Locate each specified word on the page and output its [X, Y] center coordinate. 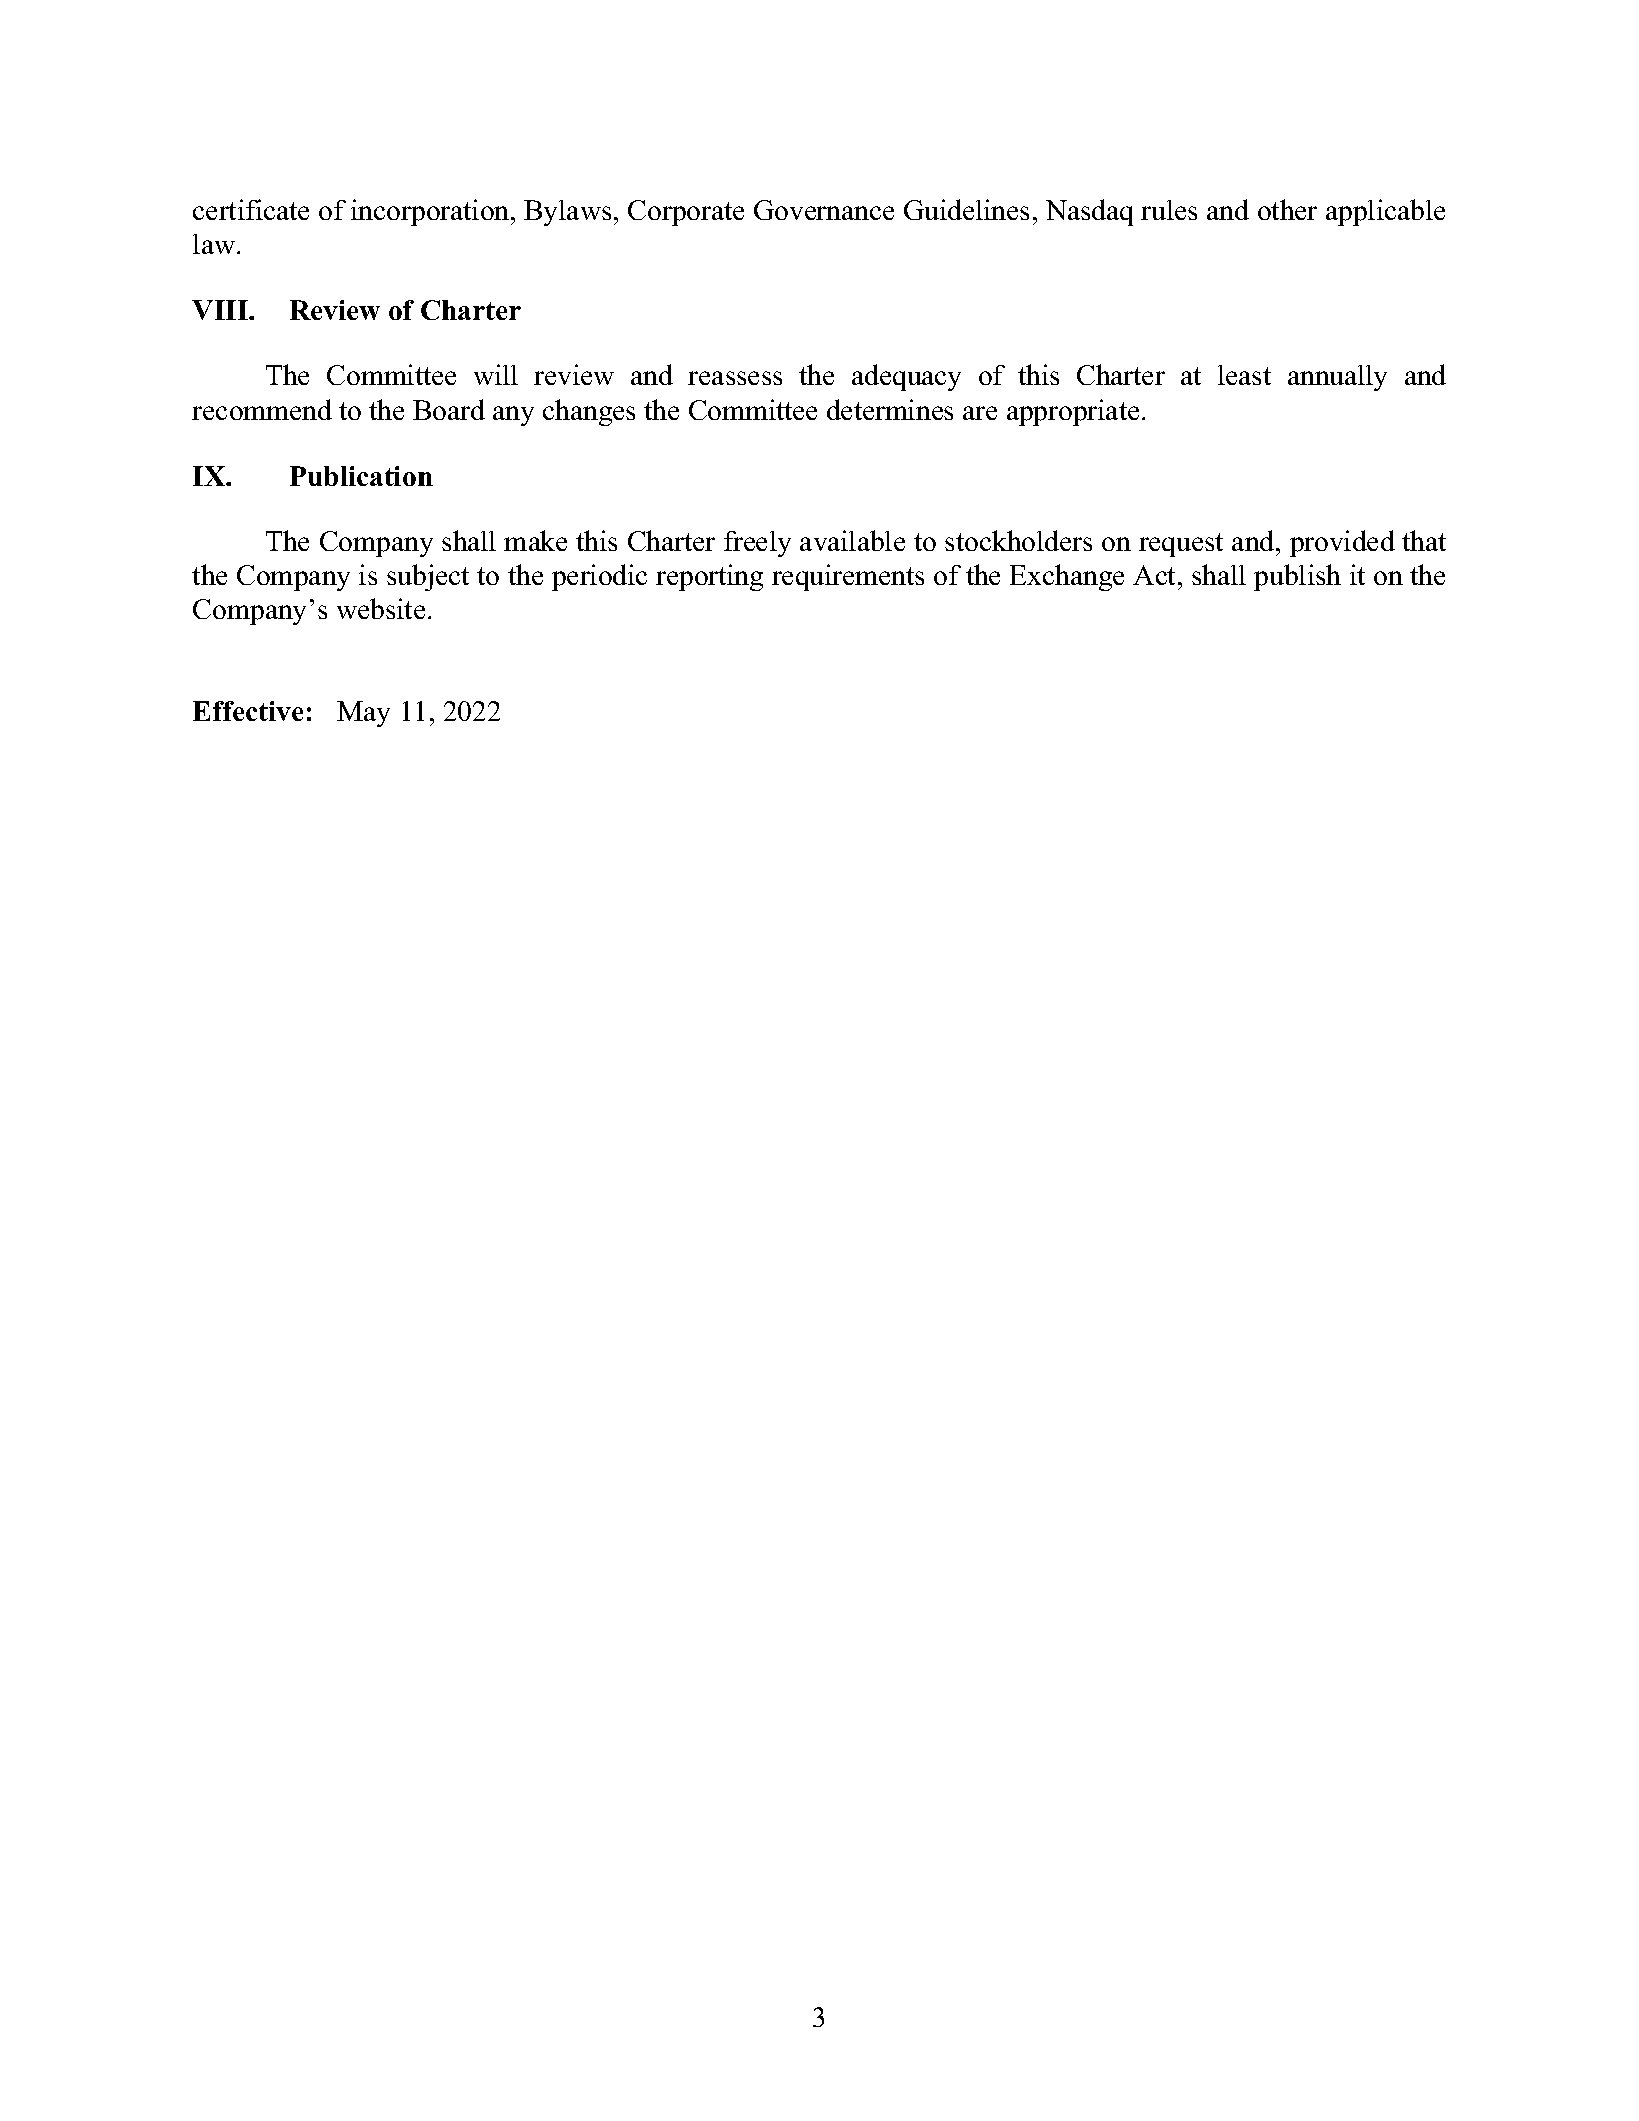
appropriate [1073, 412]
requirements [848, 577]
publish [1297, 577]
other [1287, 209]
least [1244, 375]
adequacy [906, 377]
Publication [361, 476]
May [363, 714]
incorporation [431, 212]
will [496, 374]
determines [890, 409]
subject [428, 577]
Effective [248, 711]
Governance [824, 210]
